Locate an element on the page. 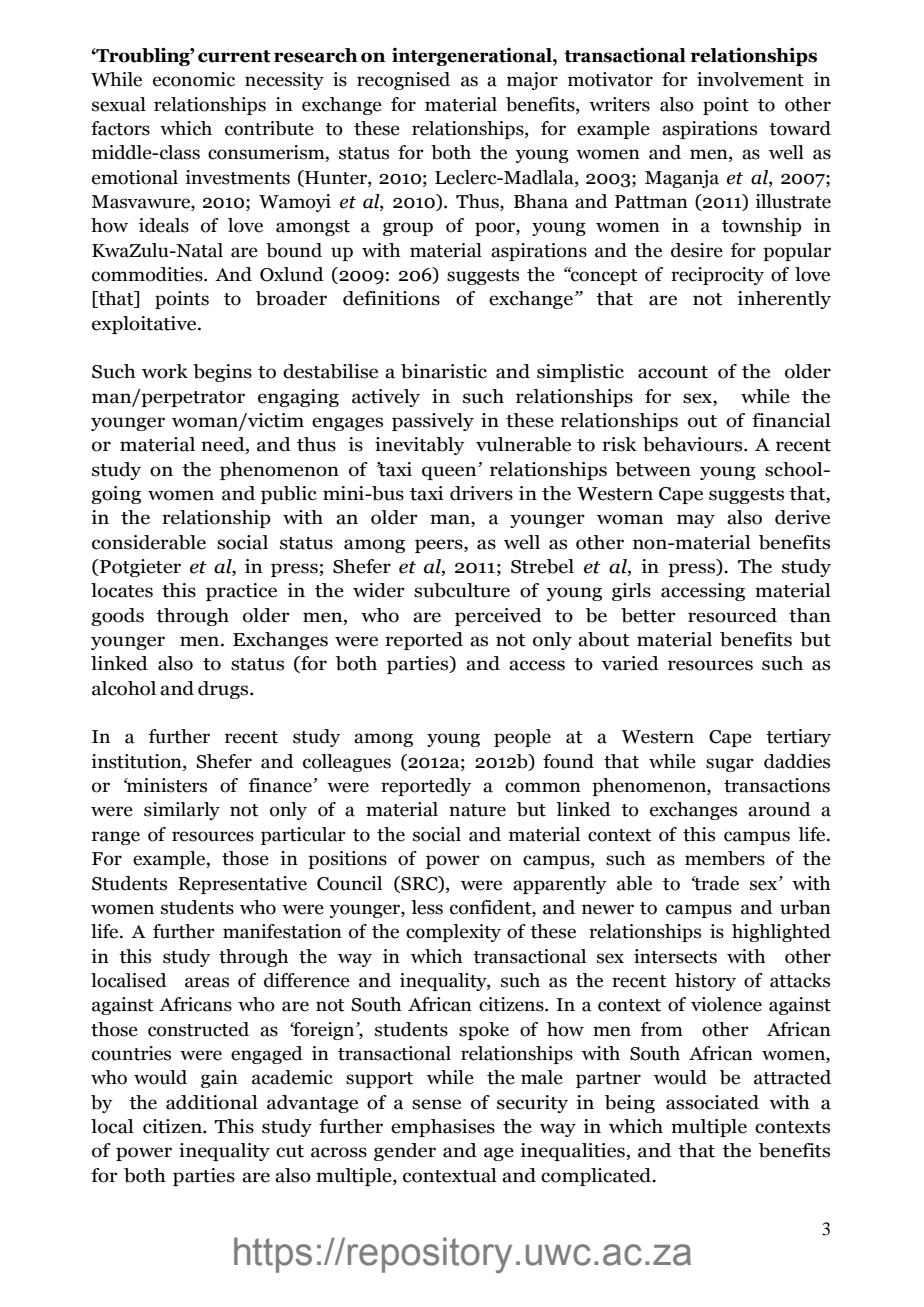 This document has width=924, height=1307. resourced is located at coordinates (732, 615).
